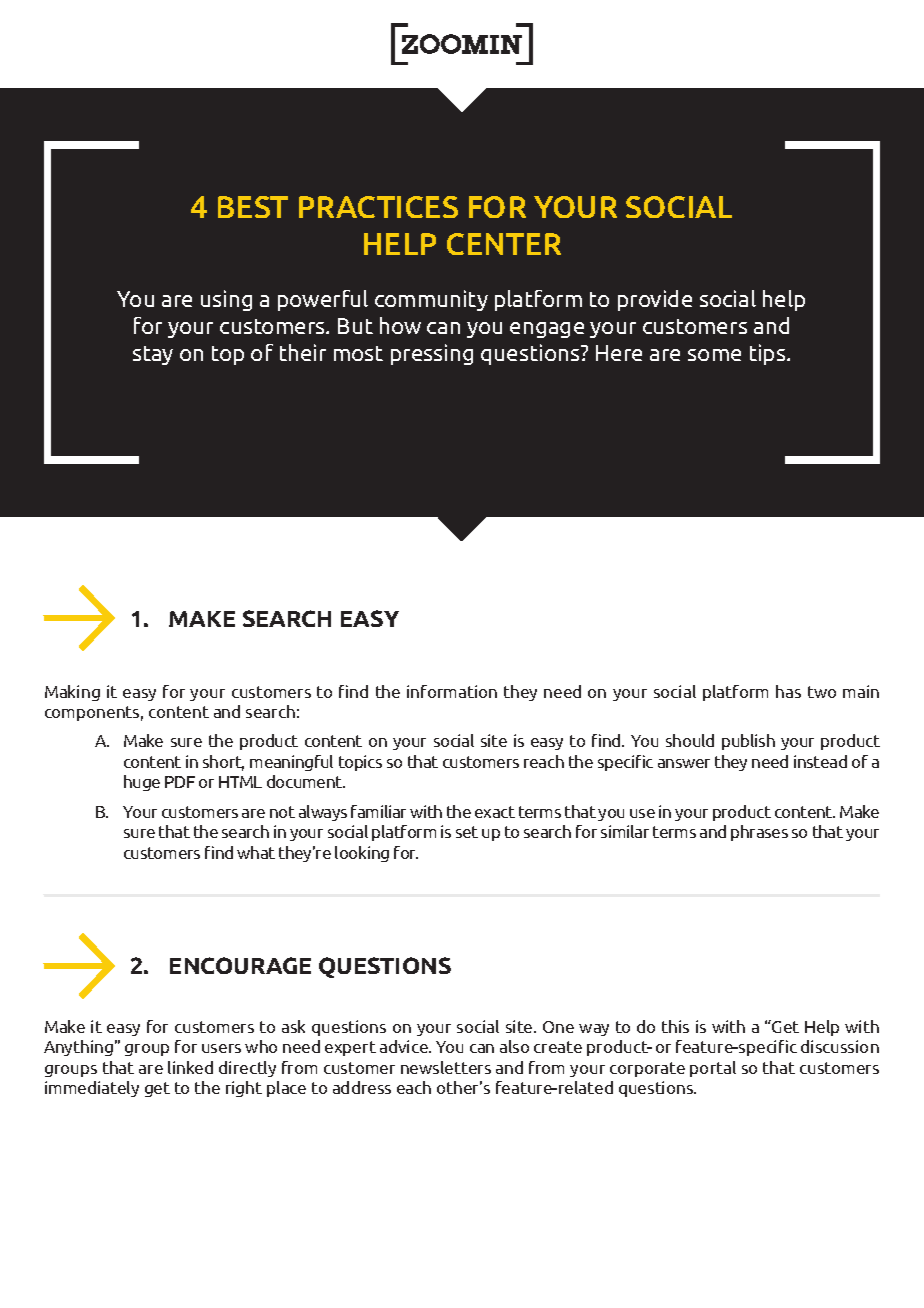  Describe the element at coordinates (504, 244) in the page. I see `Center` at that location.
